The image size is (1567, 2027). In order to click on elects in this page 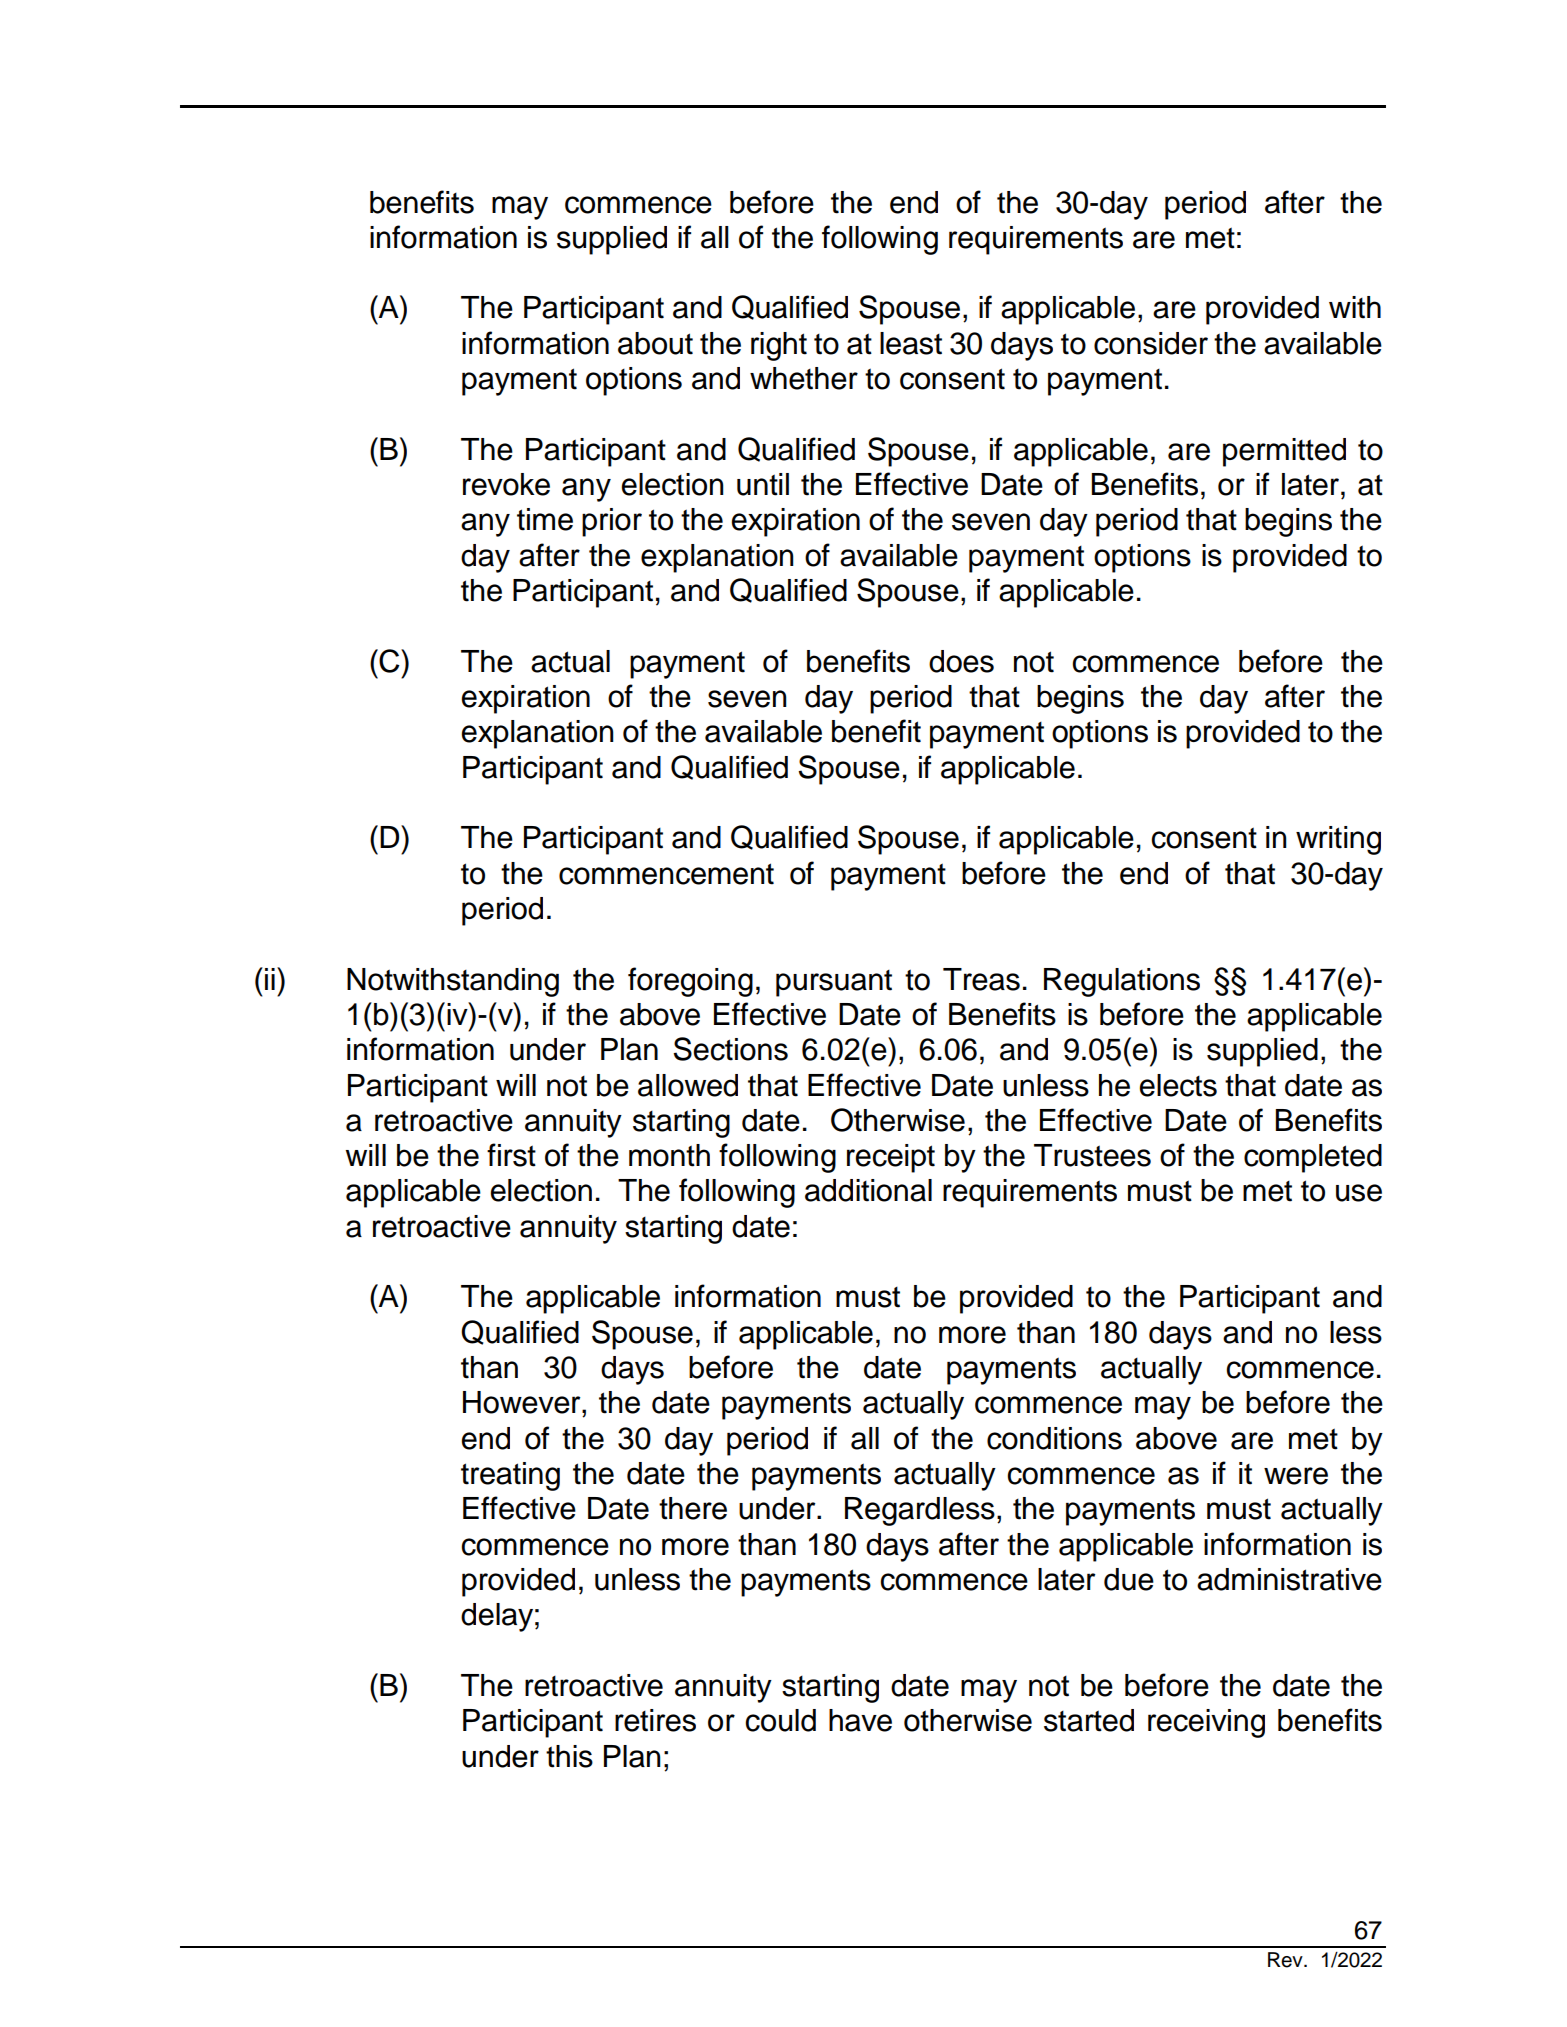, I will do `click(1178, 1085)`.
